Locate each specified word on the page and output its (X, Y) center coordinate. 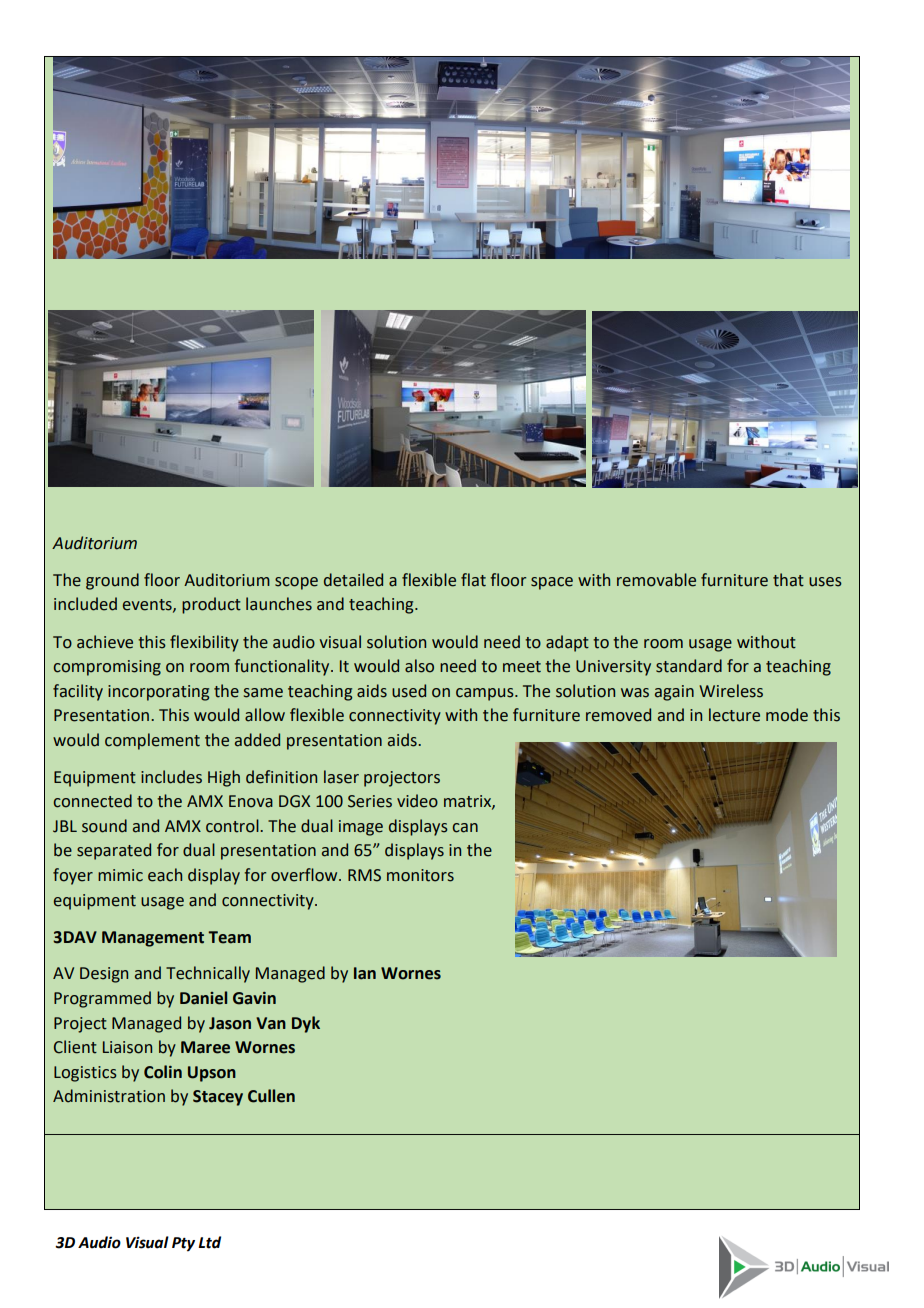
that (788, 580)
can (465, 828)
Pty (183, 1244)
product (211, 605)
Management (153, 939)
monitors (420, 875)
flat (473, 580)
